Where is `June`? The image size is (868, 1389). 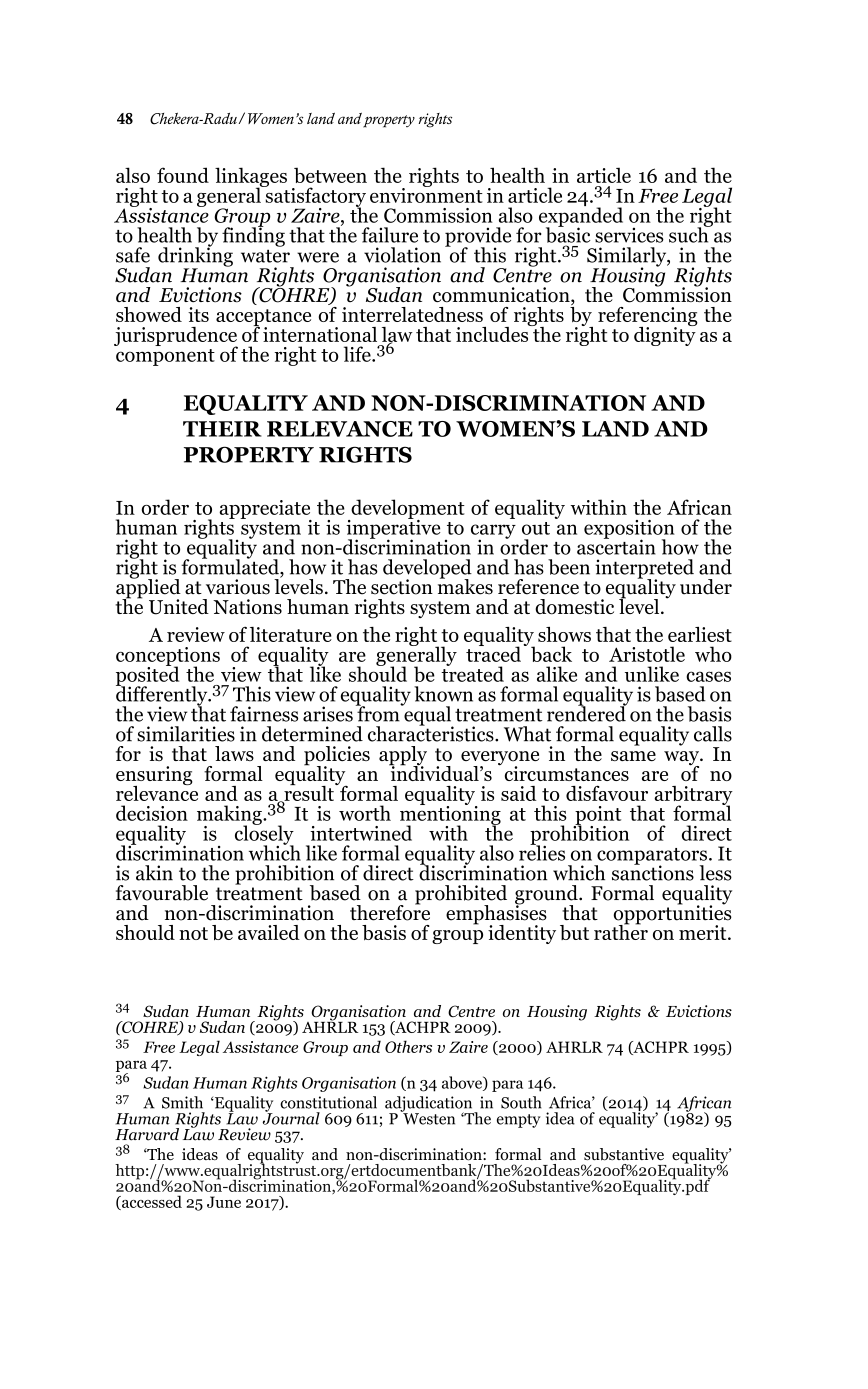
June is located at coordinates (224, 1202).
